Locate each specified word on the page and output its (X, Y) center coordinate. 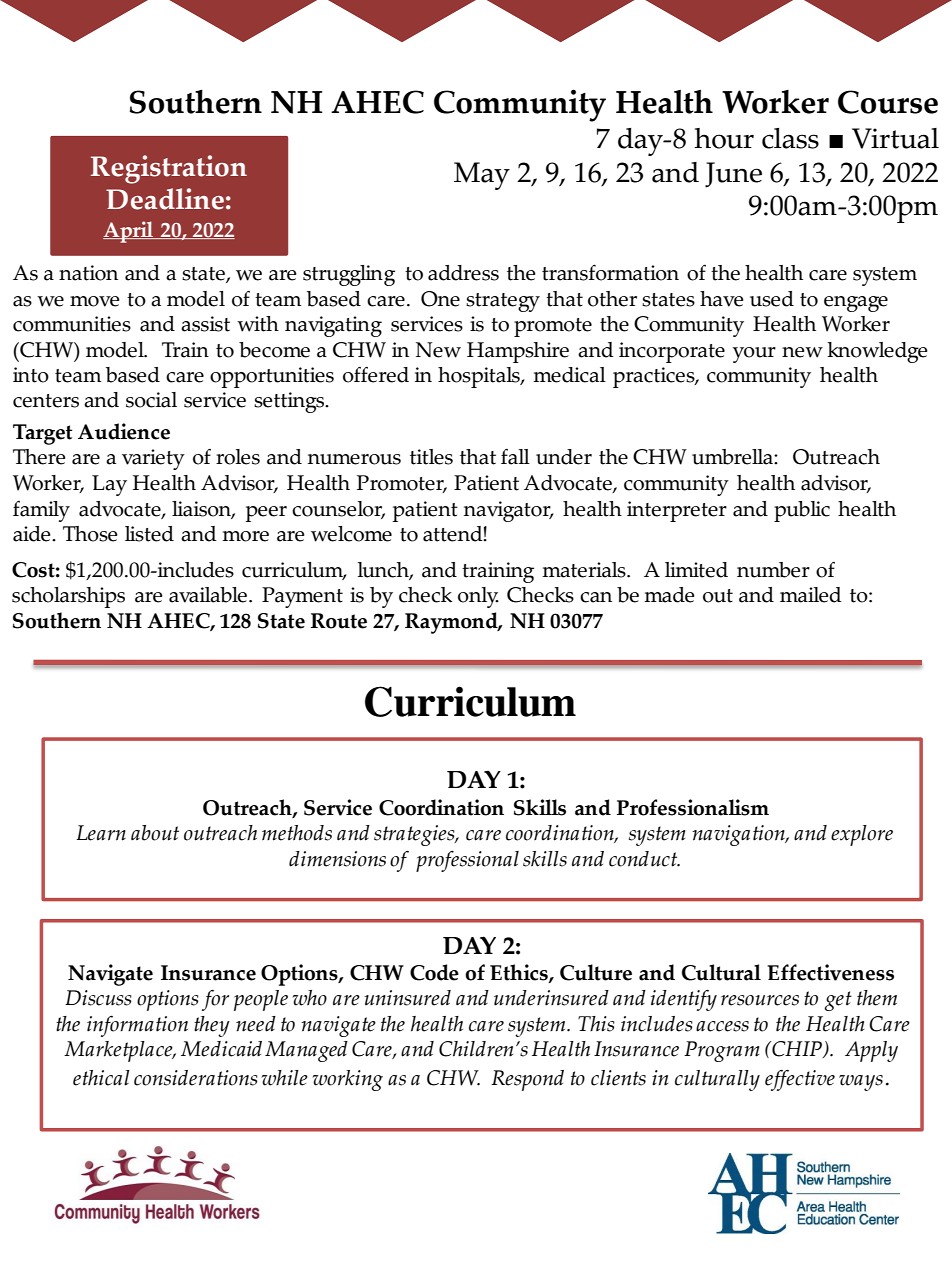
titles (431, 457)
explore (862, 835)
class (790, 138)
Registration (169, 169)
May (482, 176)
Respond (527, 1080)
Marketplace (119, 1051)
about (155, 833)
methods (297, 833)
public (802, 511)
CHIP (797, 1049)
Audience (124, 431)
